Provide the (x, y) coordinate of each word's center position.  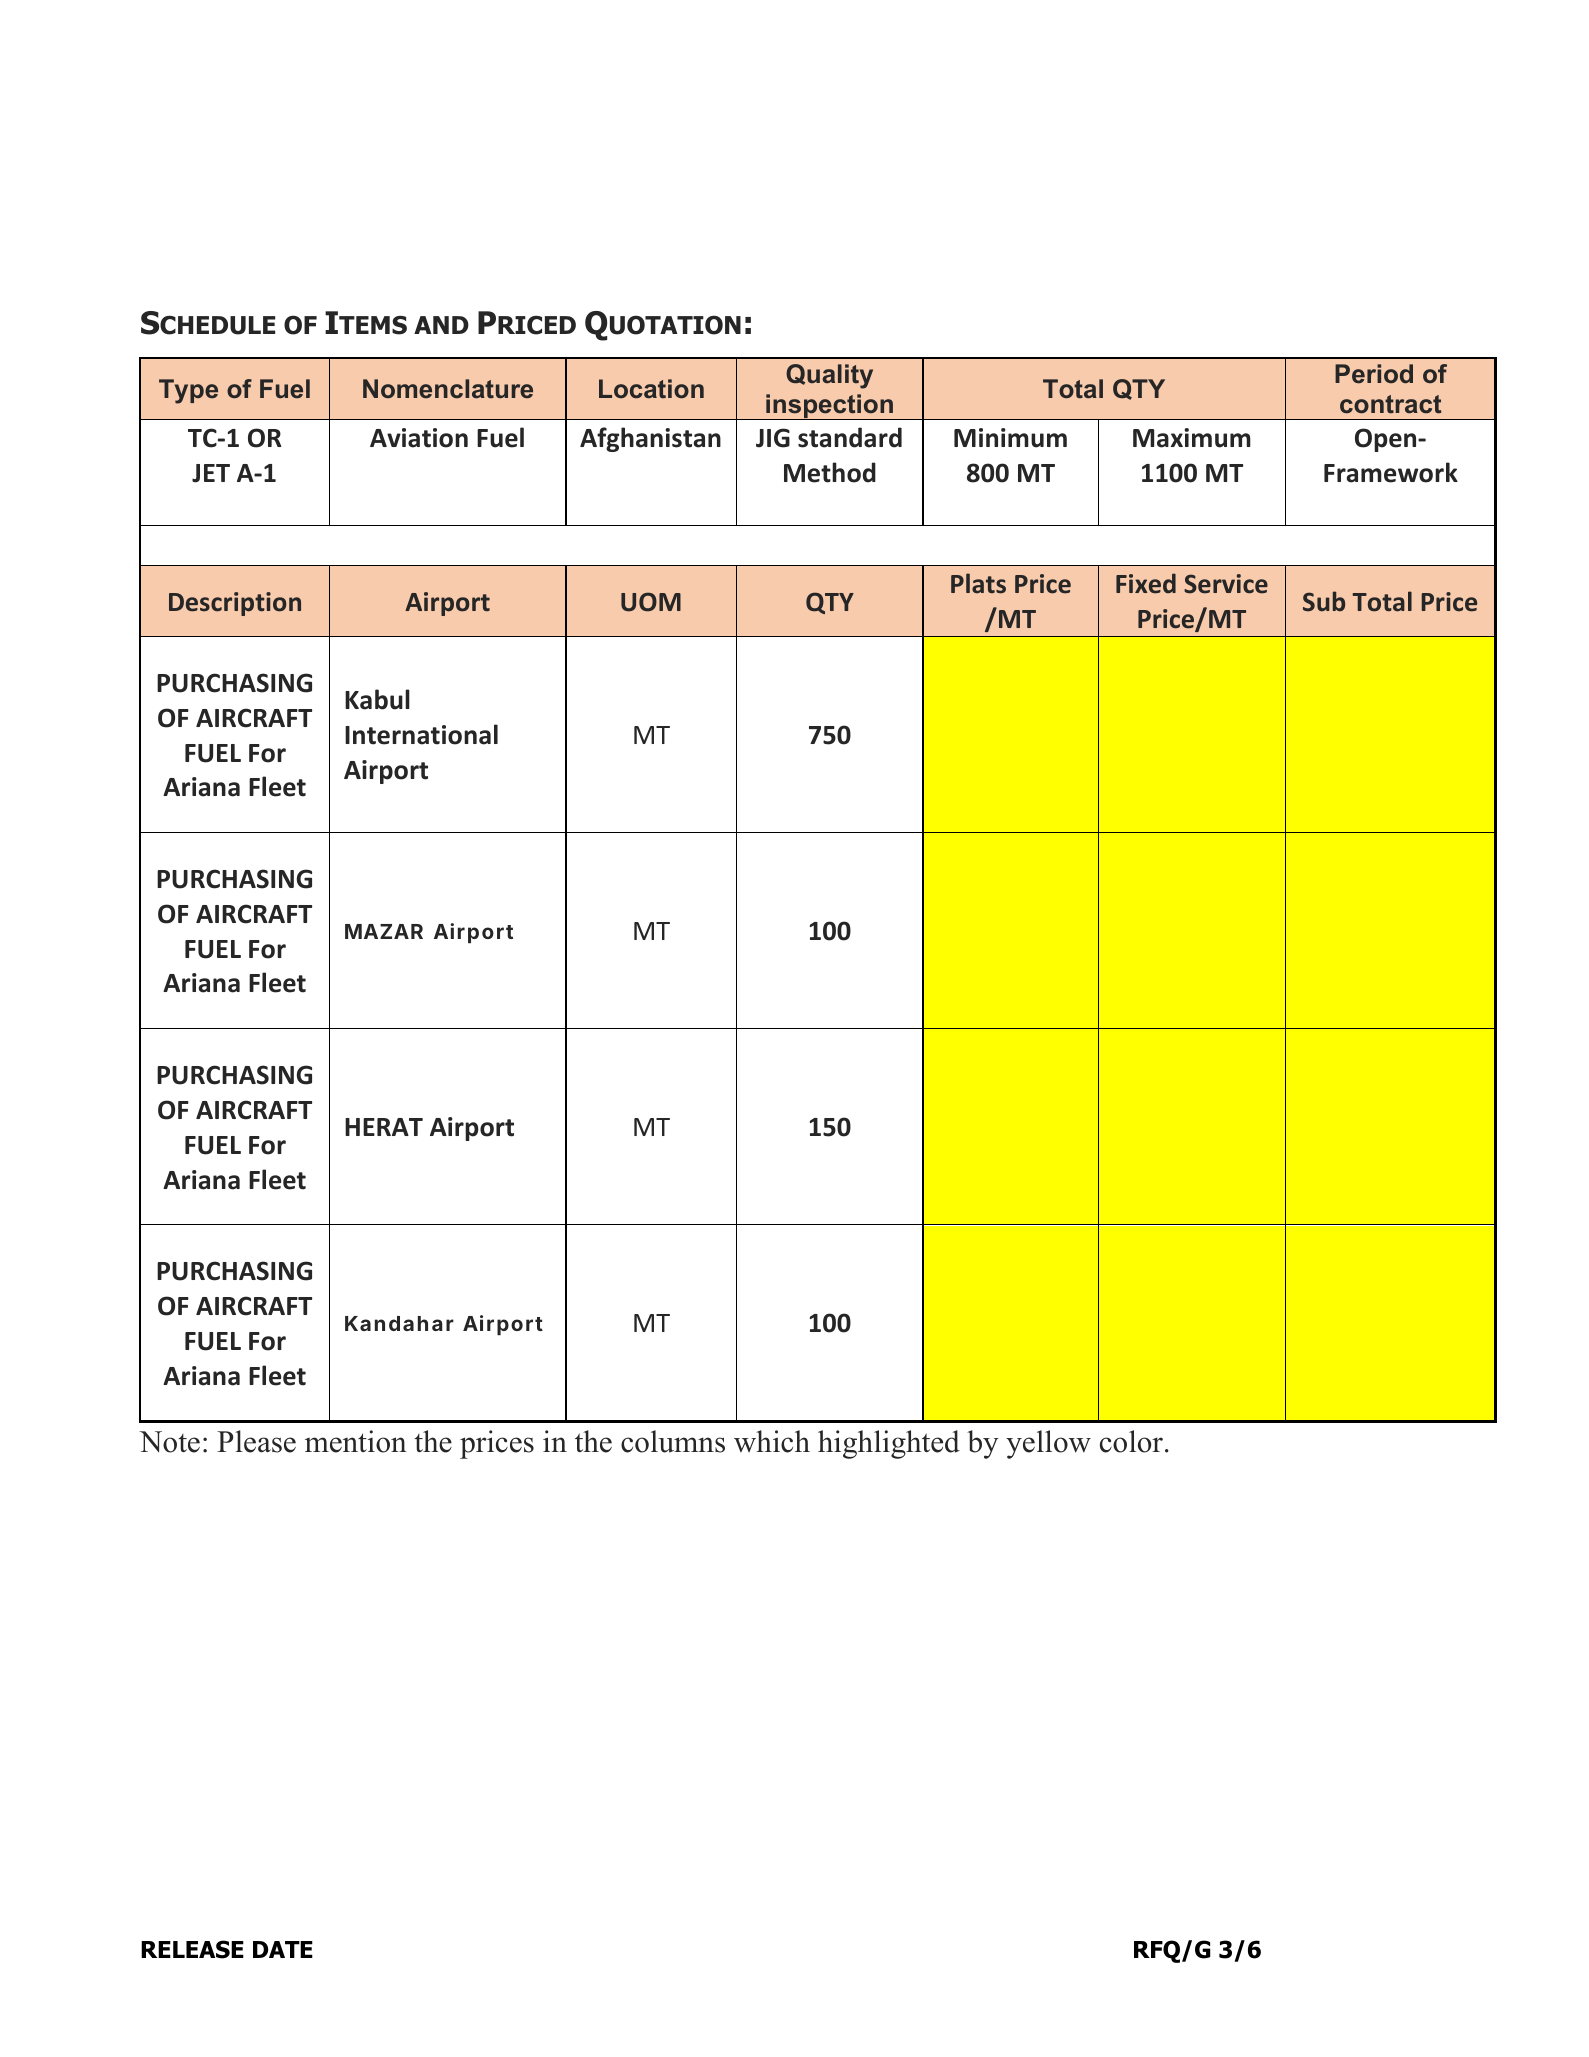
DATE (283, 1949)
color (1133, 1441)
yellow (1048, 1444)
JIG (773, 438)
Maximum (1192, 438)
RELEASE (192, 1949)
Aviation (419, 438)
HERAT (384, 1127)
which (772, 1441)
